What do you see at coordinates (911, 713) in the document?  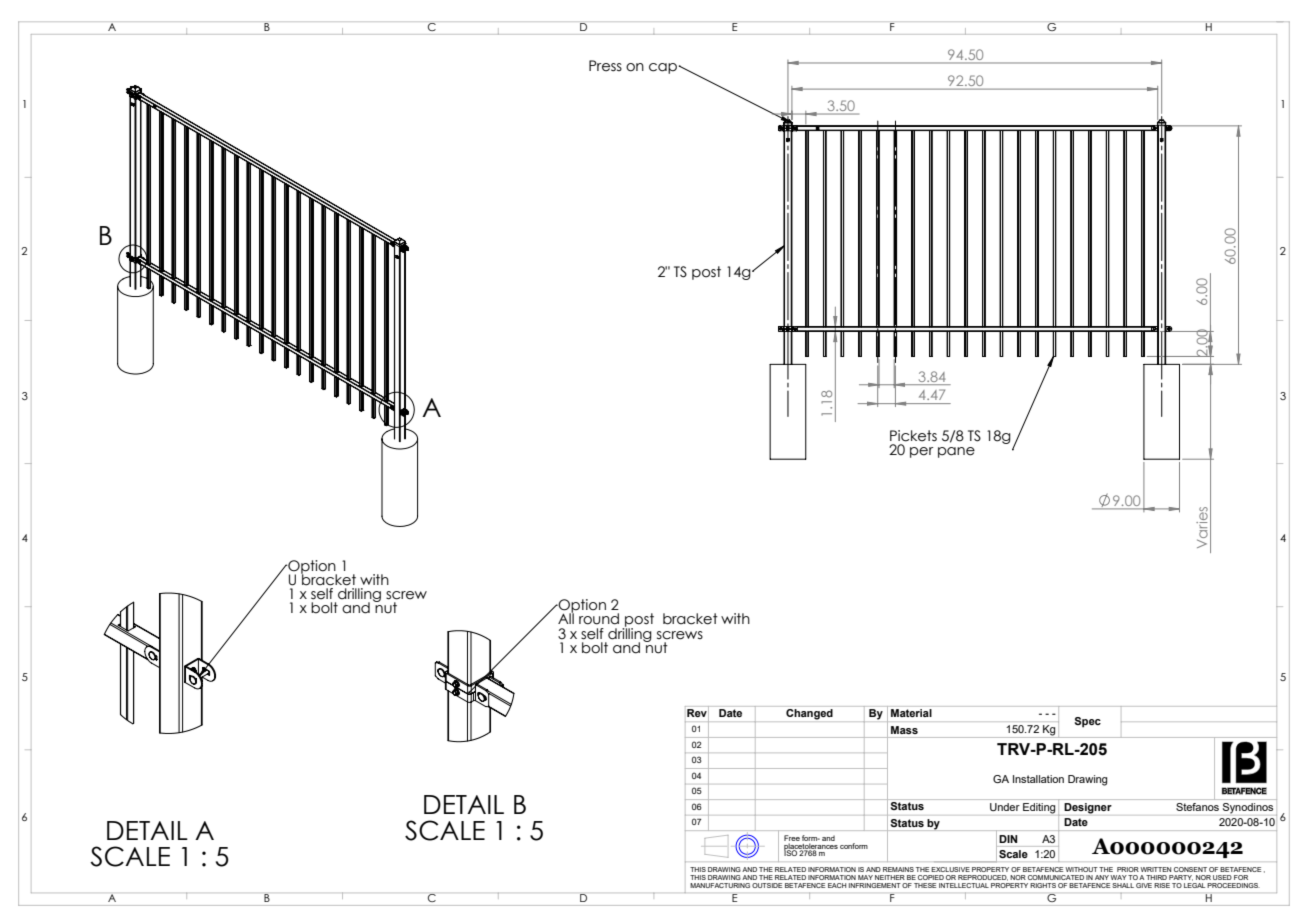 I see `Material` at bounding box center [911, 713].
